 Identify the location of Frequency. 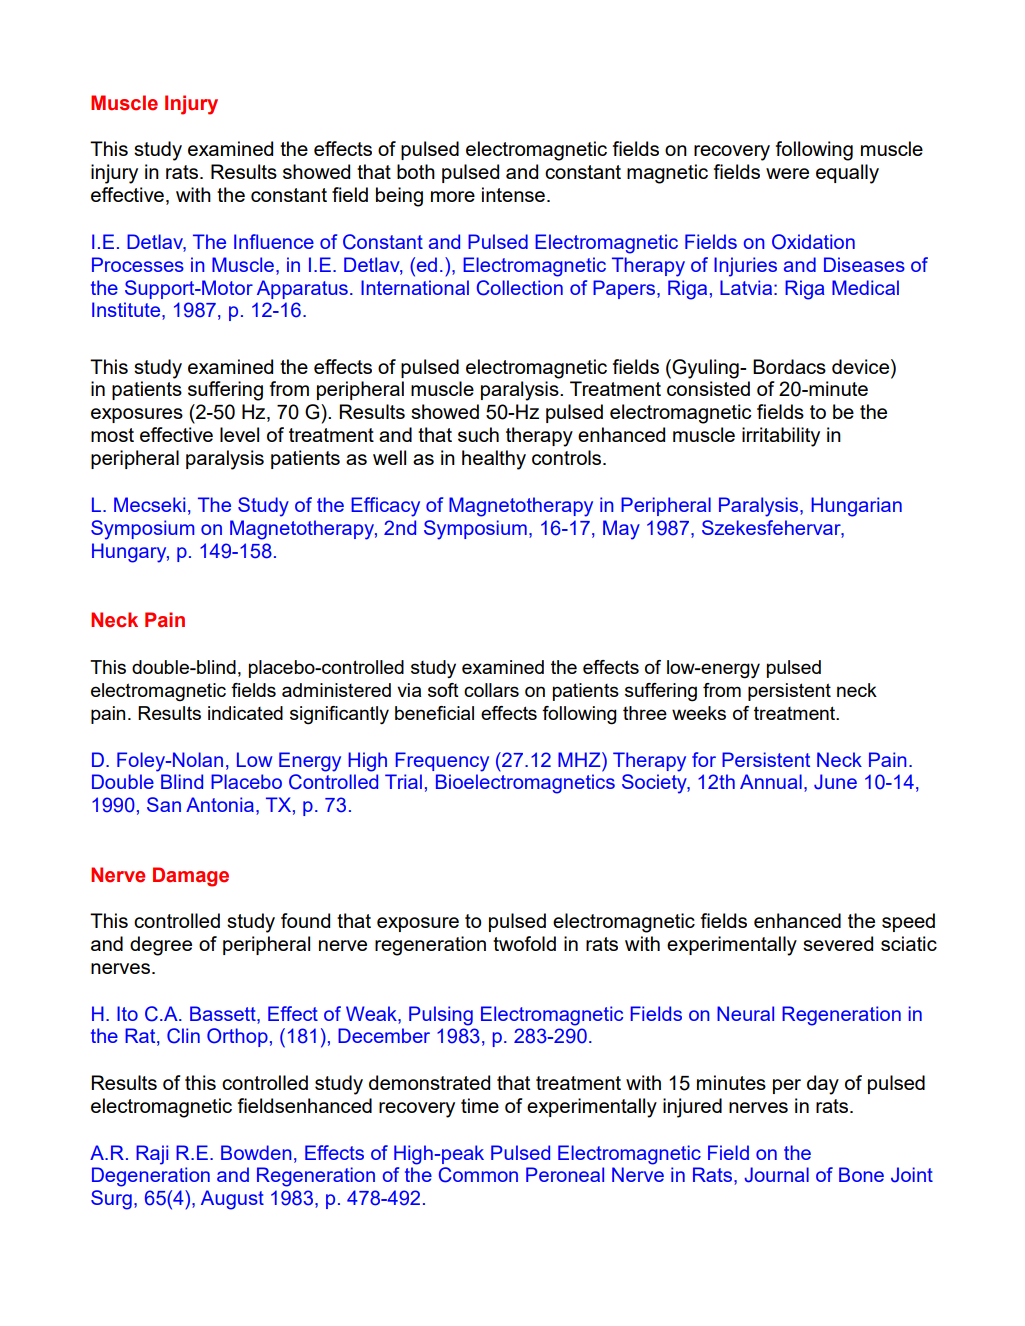
(442, 762).
